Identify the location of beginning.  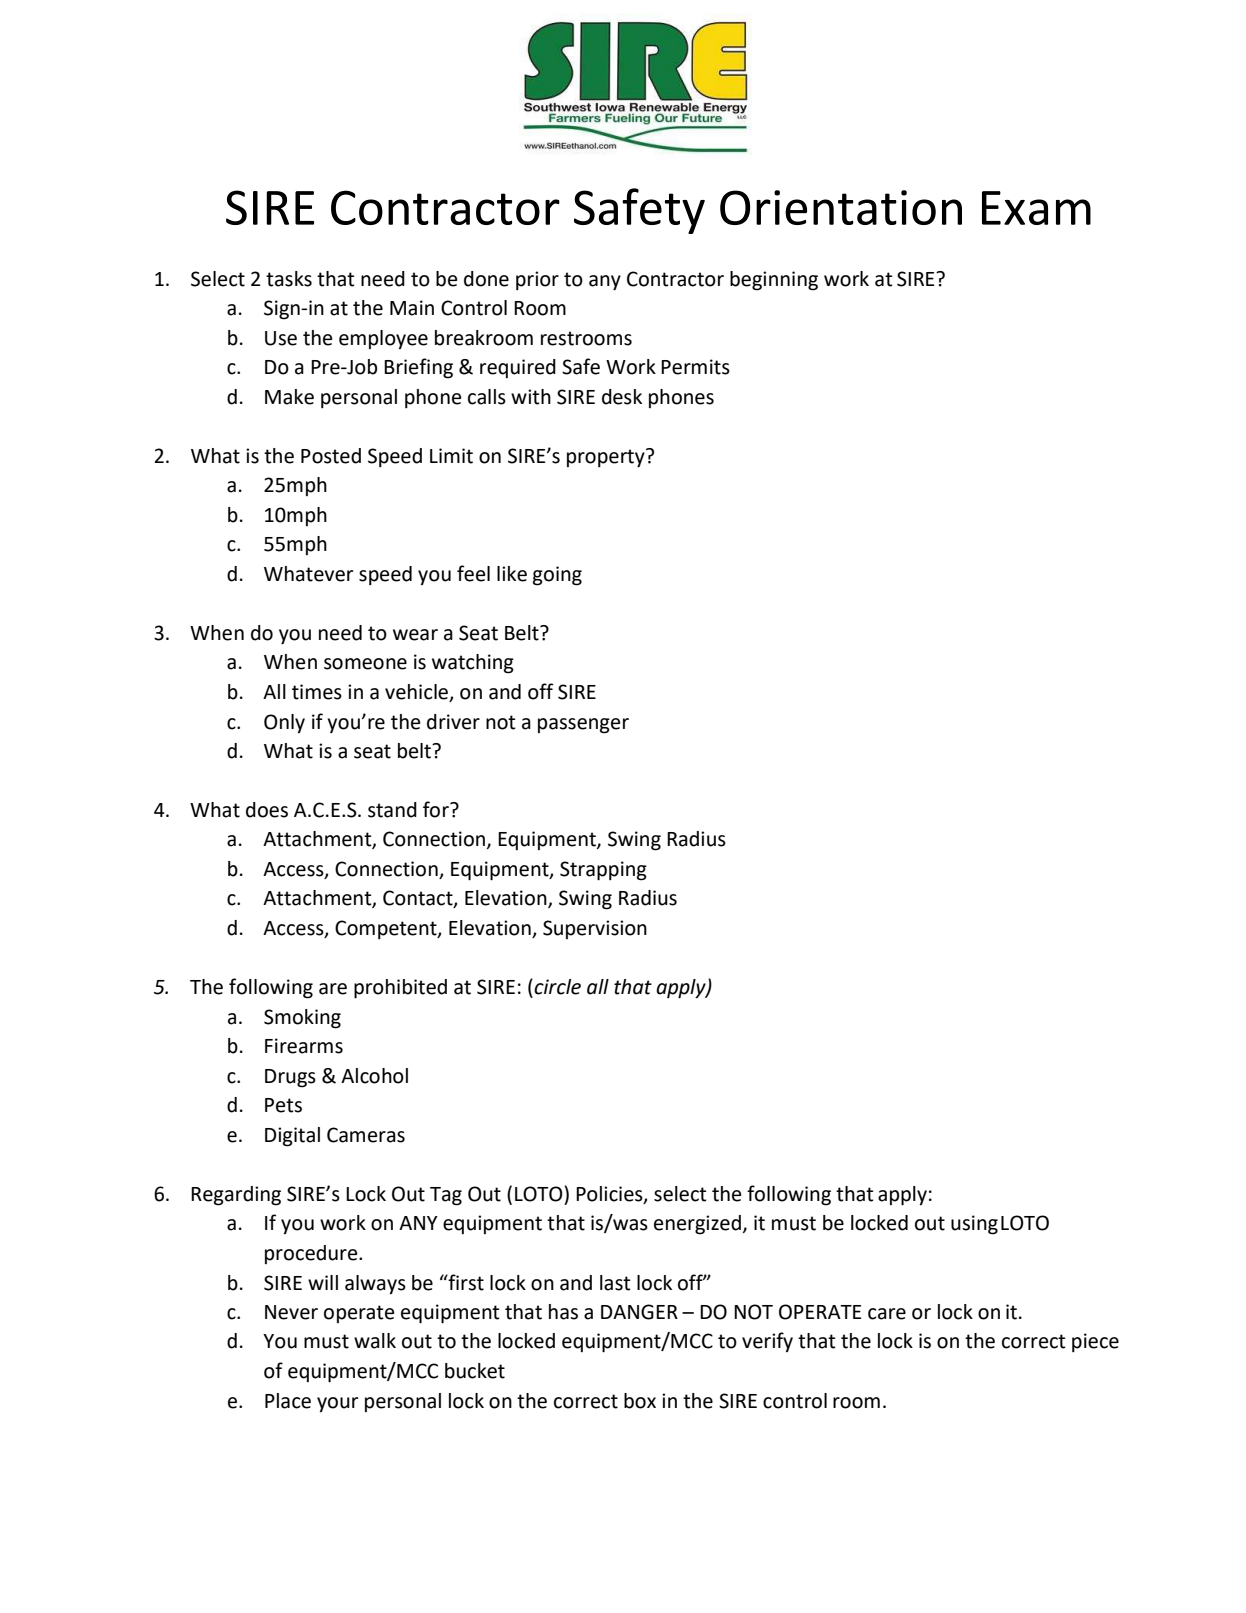
(774, 281).
